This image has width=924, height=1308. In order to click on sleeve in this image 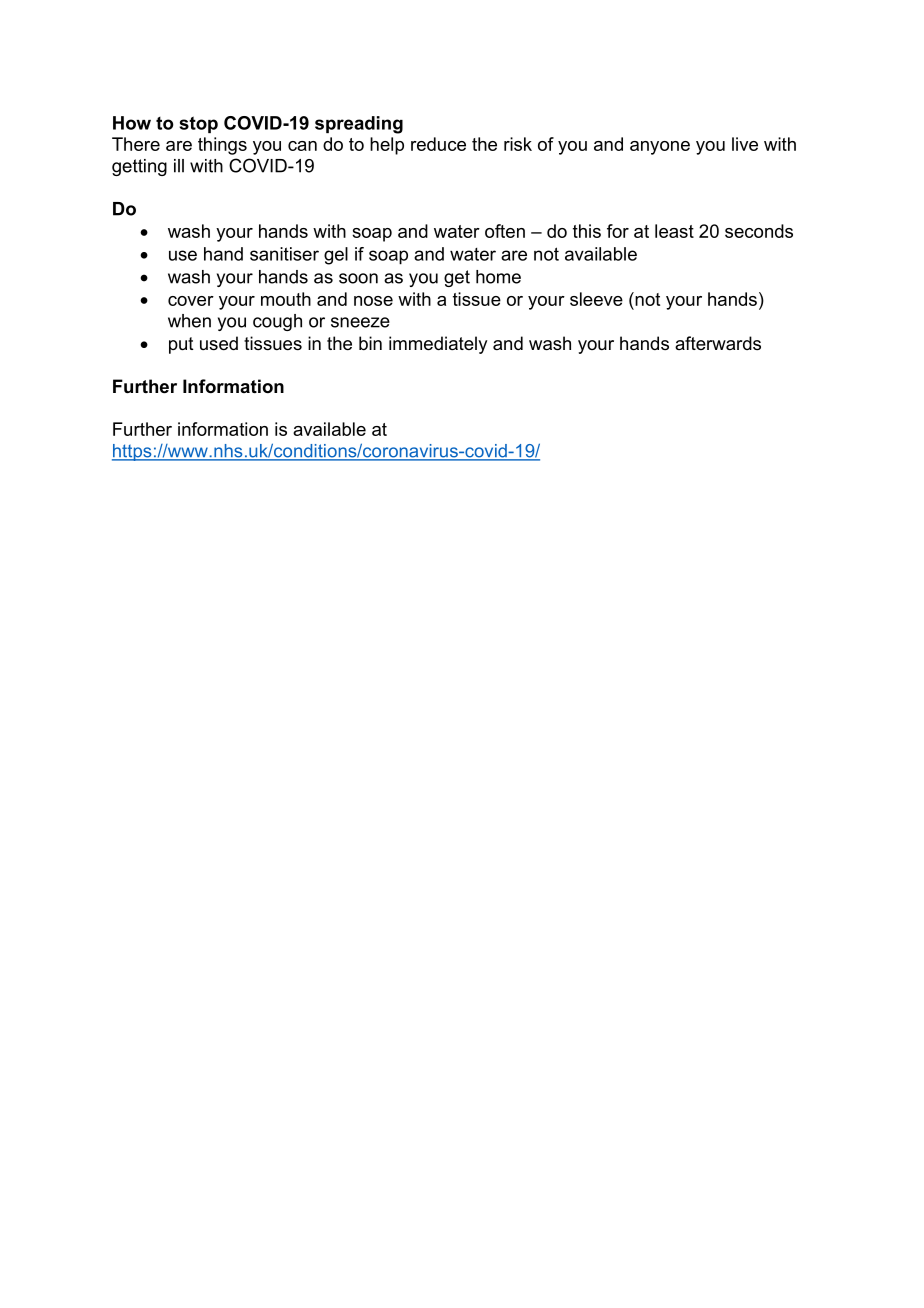, I will do `click(596, 299)`.
